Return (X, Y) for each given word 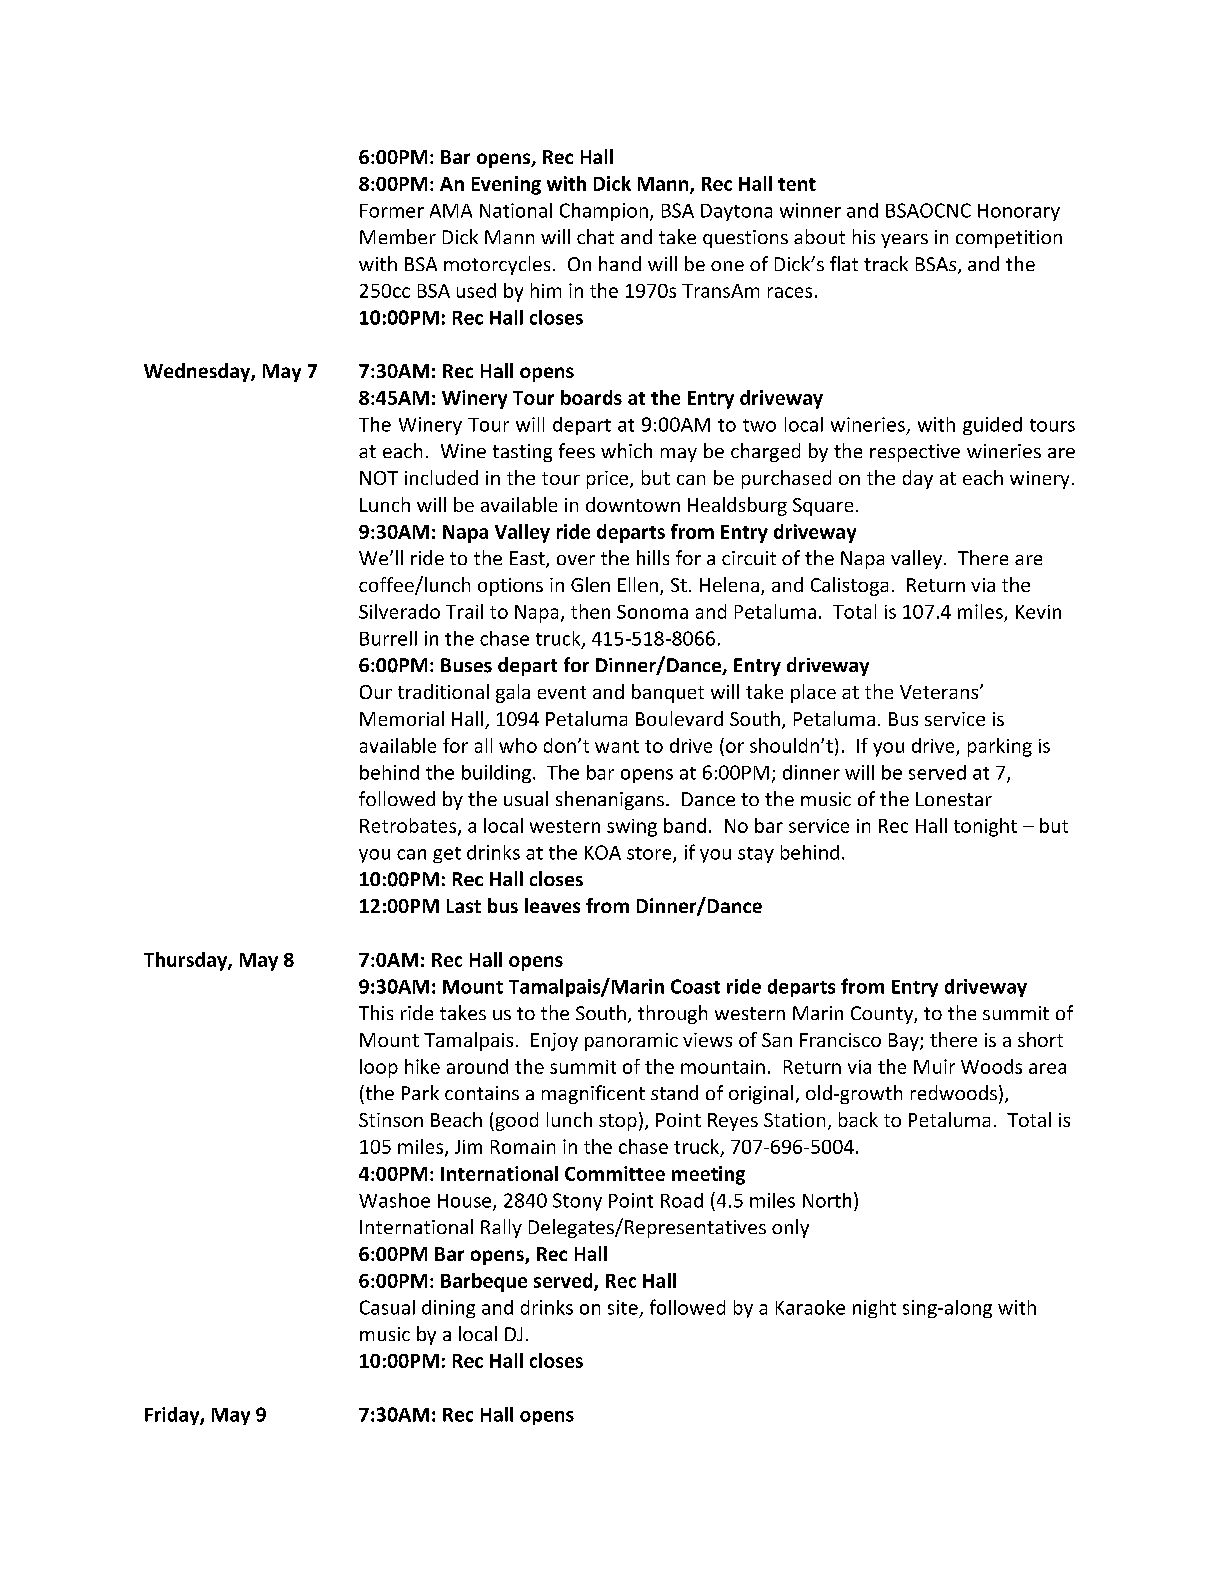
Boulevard (679, 718)
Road (682, 1200)
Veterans (940, 692)
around (477, 1066)
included (441, 477)
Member (398, 236)
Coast (695, 986)
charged (765, 452)
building (496, 774)
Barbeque (484, 1282)
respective (915, 453)
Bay (905, 1042)
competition (1009, 239)
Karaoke (810, 1307)
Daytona (736, 212)
